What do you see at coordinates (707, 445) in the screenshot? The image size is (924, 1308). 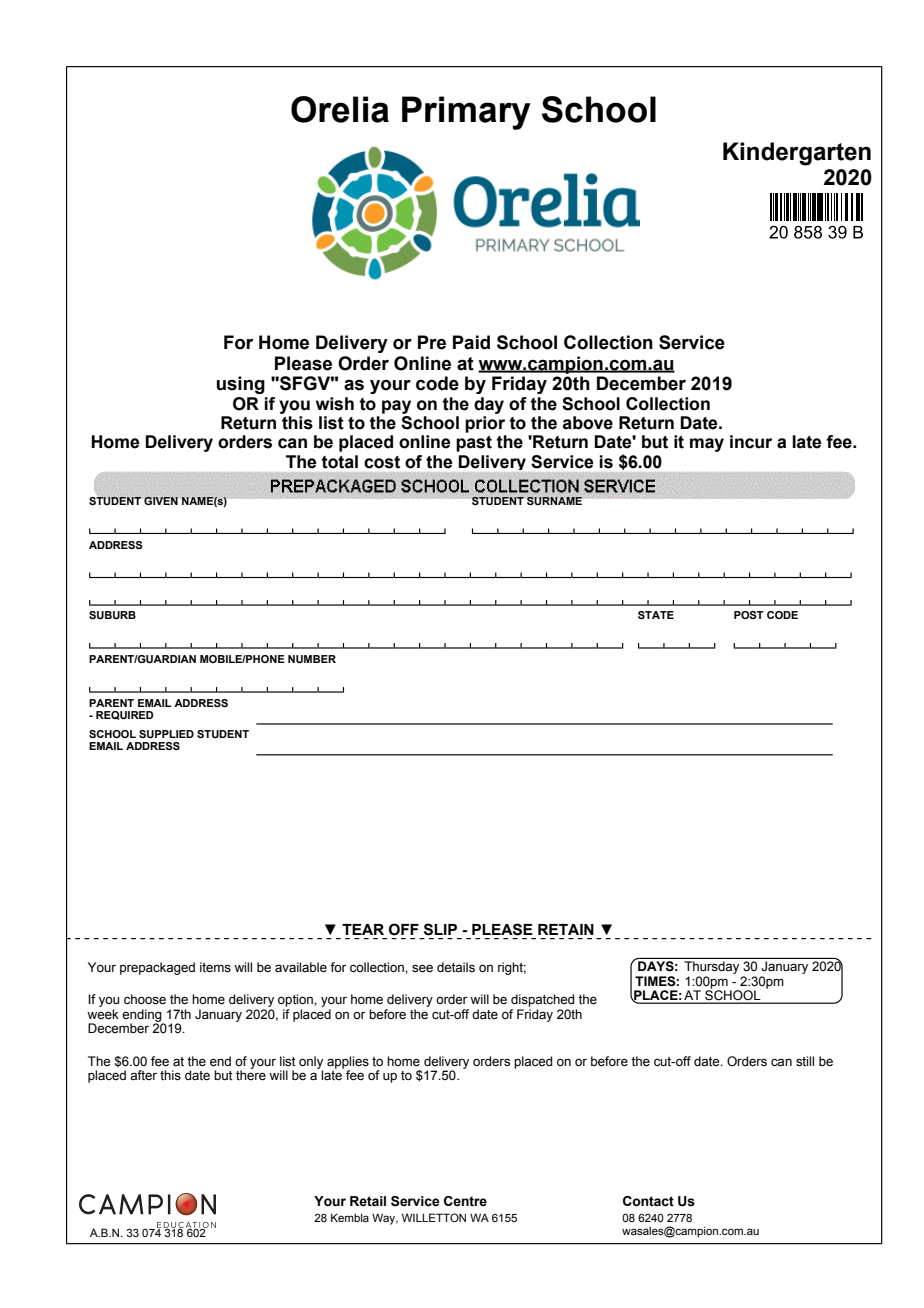 I see `may` at bounding box center [707, 445].
